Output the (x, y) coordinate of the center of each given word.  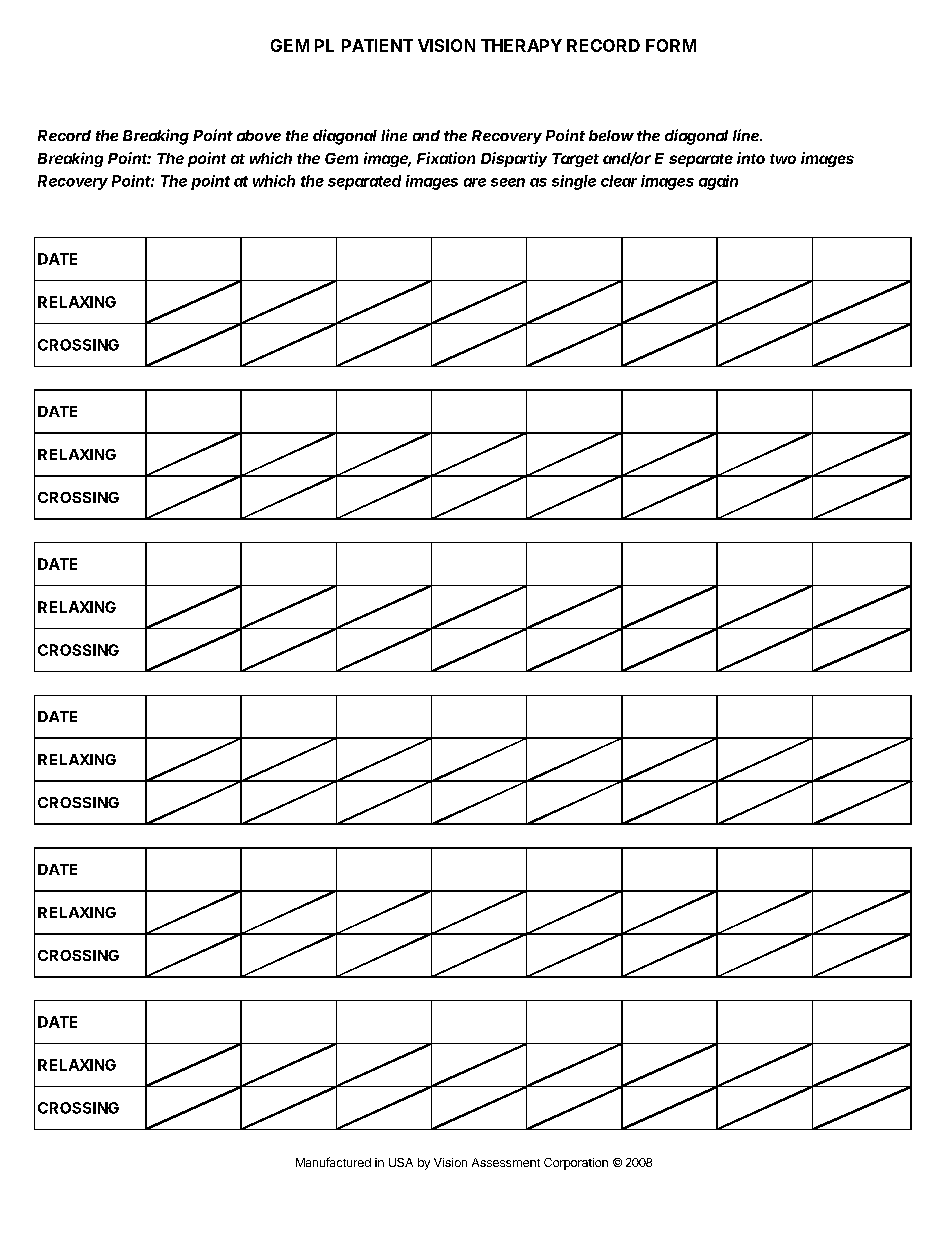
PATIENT (377, 45)
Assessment (506, 1162)
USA (401, 1162)
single (574, 182)
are (475, 182)
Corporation (576, 1164)
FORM (671, 45)
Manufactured (333, 1162)
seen (508, 182)
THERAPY (521, 45)
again (718, 182)
